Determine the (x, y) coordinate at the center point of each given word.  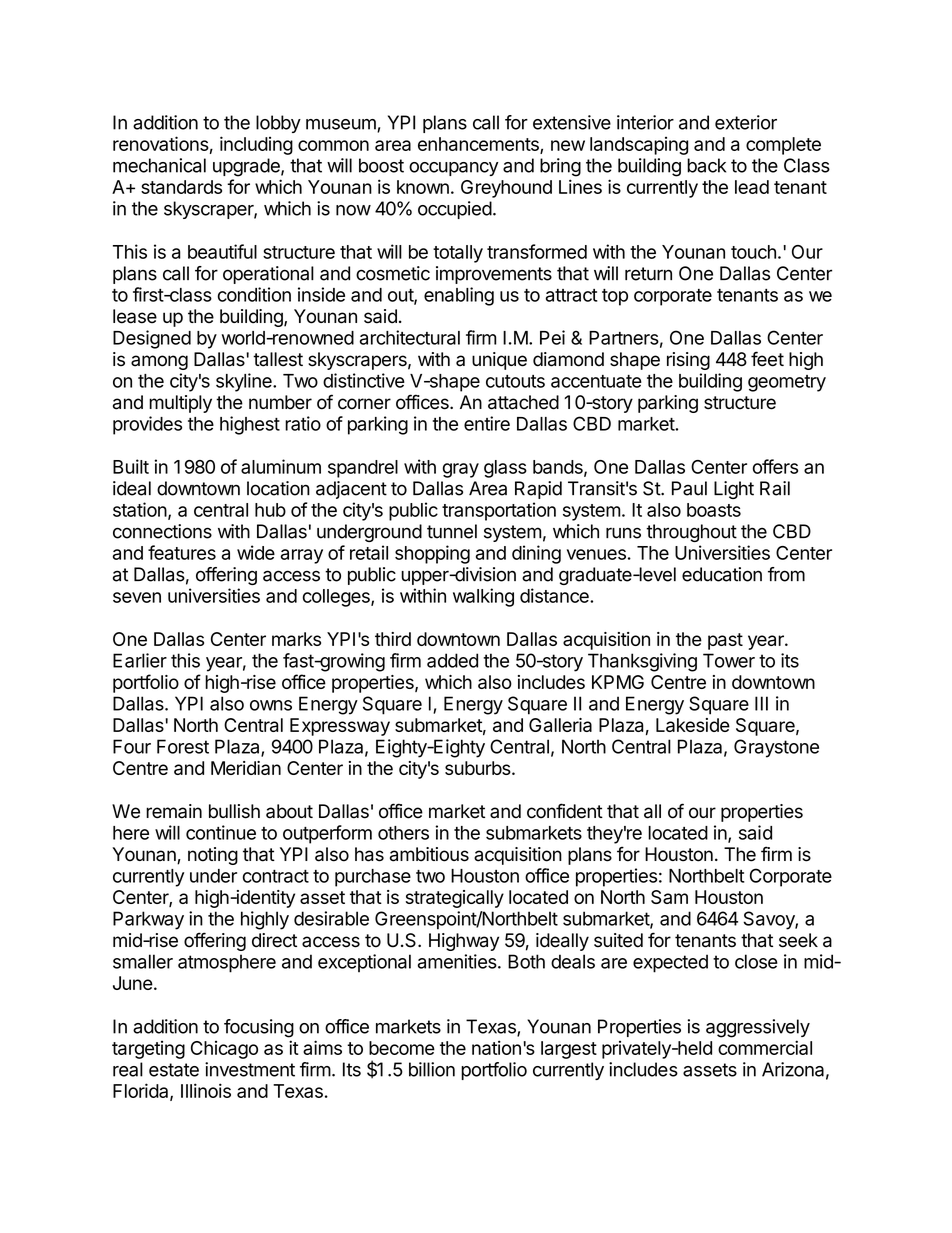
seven (137, 597)
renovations (161, 143)
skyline (245, 382)
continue (221, 832)
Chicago (224, 1050)
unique (499, 361)
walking (483, 597)
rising (688, 361)
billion (432, 1069)
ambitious (429, 854)
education (722, 574)
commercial (765, 1047)
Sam (669, 897)
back (706, 165)
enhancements (479, 145)
